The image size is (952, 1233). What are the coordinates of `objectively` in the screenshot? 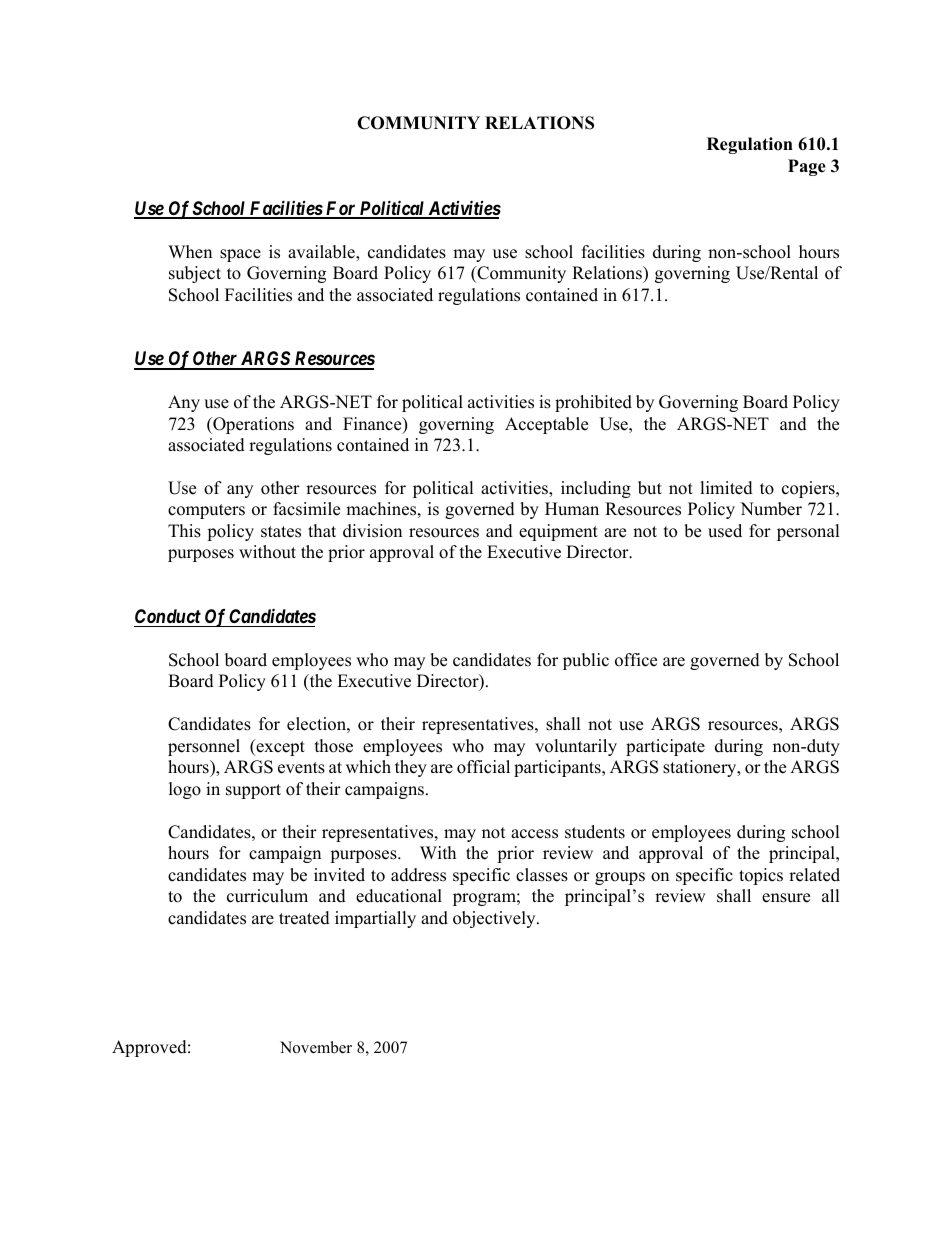 It's located at (495, 919).
